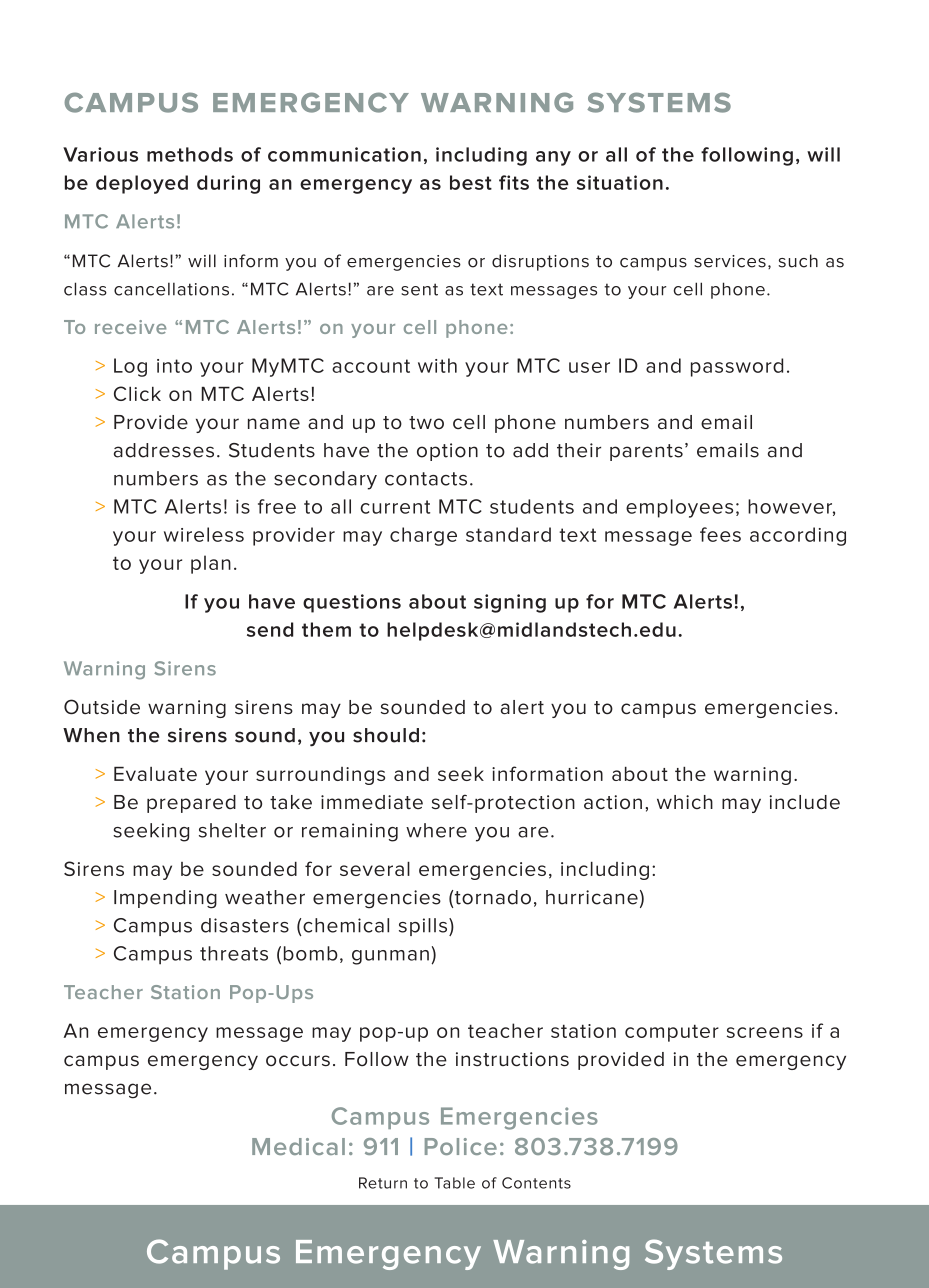 The image size is (929, 1288). Describe the element at coordinates (471, 182) in the screenshot. I see `best` at that location.
